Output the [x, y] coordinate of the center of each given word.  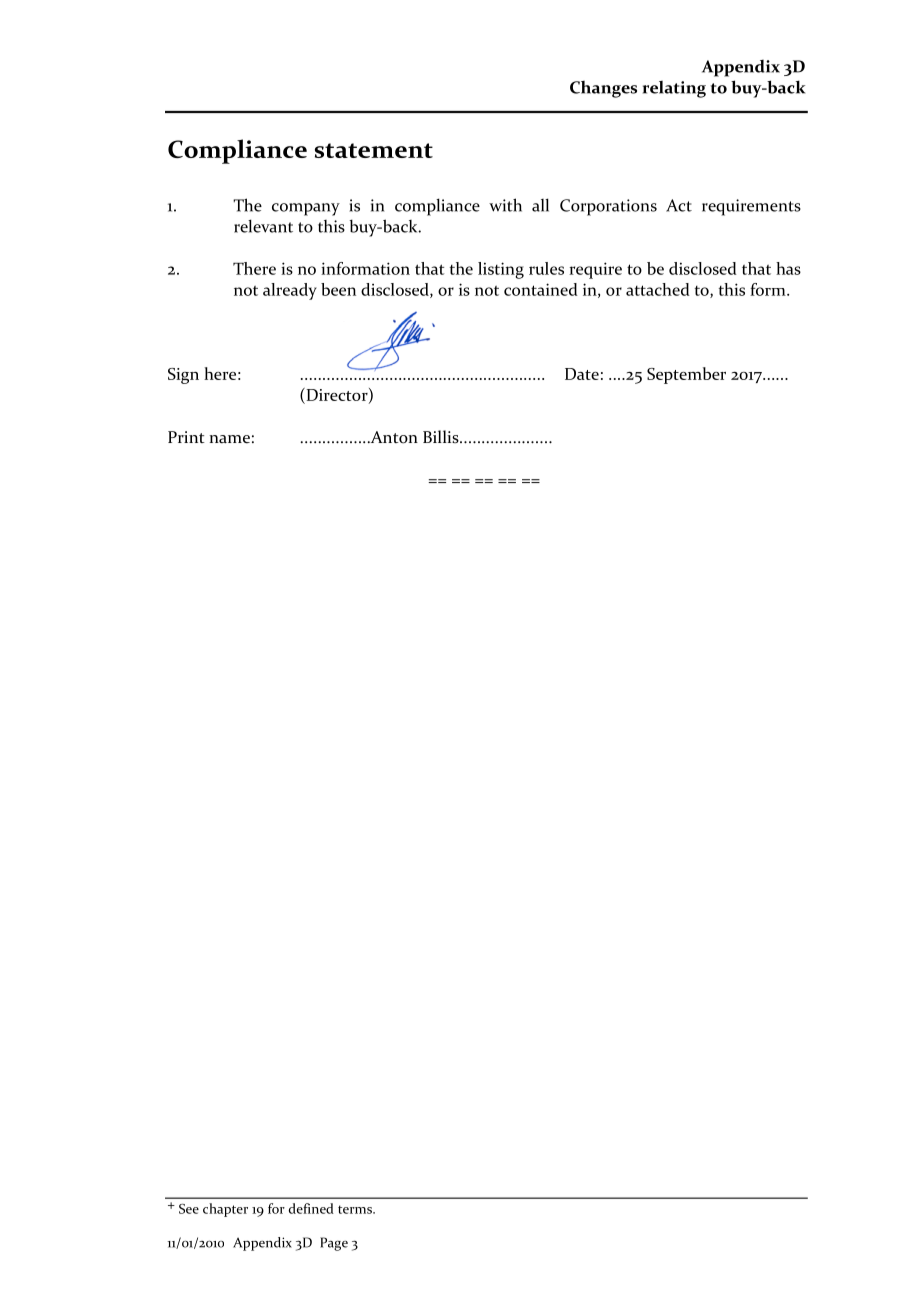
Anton [393, 437]
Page [334, 1244]
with [505, 205]
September [686, 375]
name [229, 439]
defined [311, 1208]
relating [674, 89]
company [306, 209]
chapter [225, 1210]
